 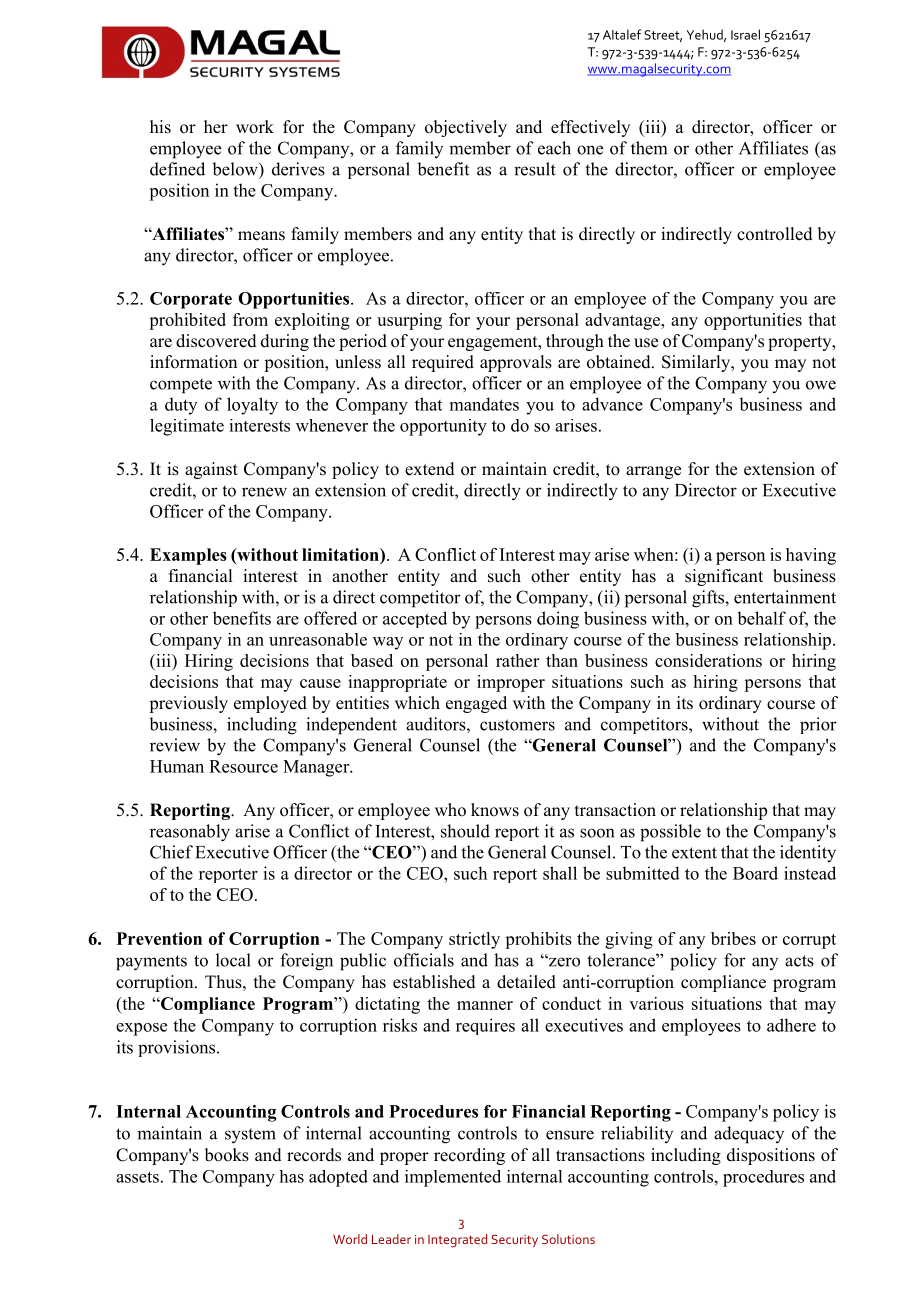 I want to click on extent, so click(x=694, y=853).
